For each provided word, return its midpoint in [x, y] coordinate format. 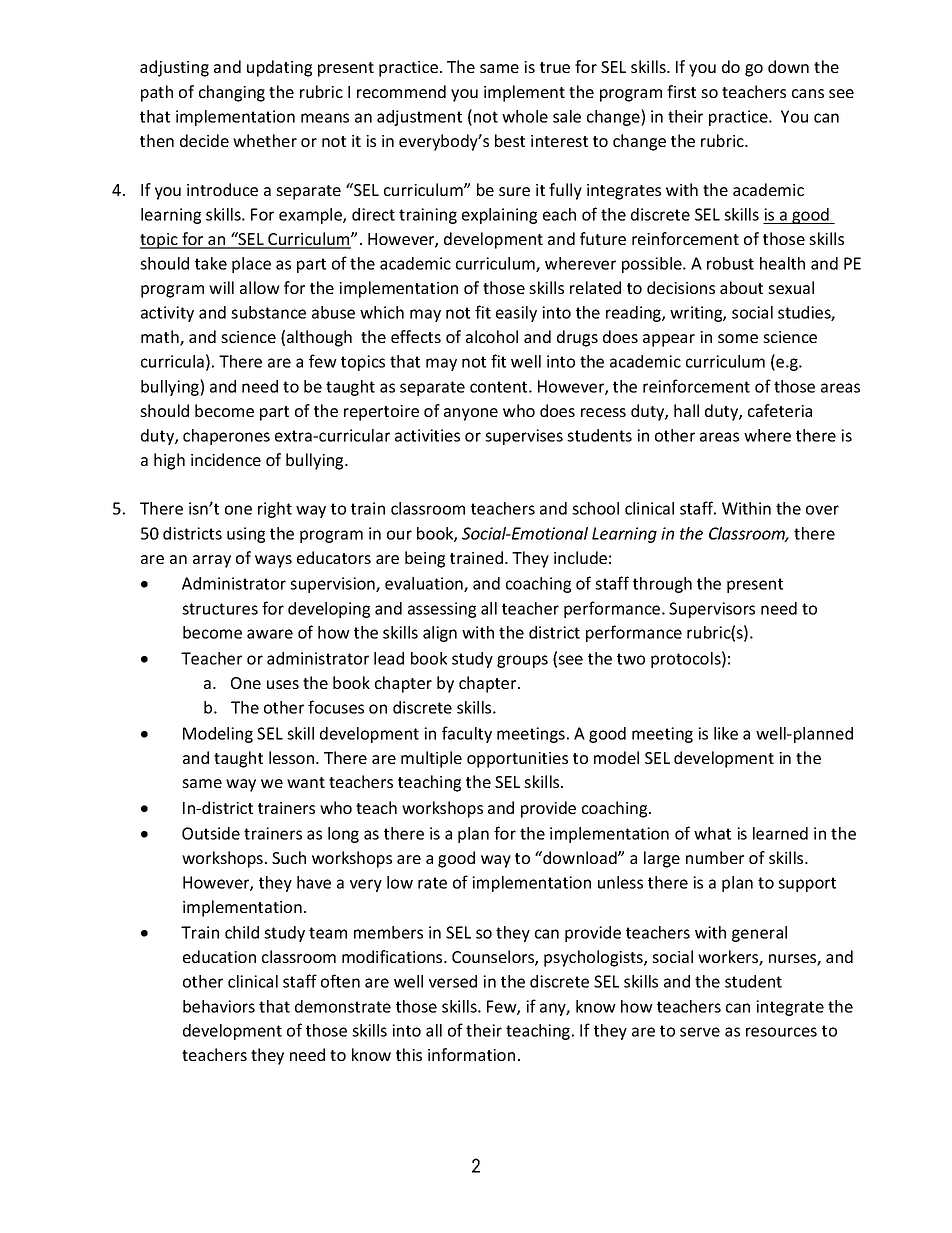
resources [781, 1032]
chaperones [226, 437]
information [471, 1054]
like [726, 733]
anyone [471, 414]
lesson [293, 757]
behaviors [219, 1006]
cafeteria [780, 410]
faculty [467, 734]
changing [232, 93]
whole [525, 116]
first [681, 91]
